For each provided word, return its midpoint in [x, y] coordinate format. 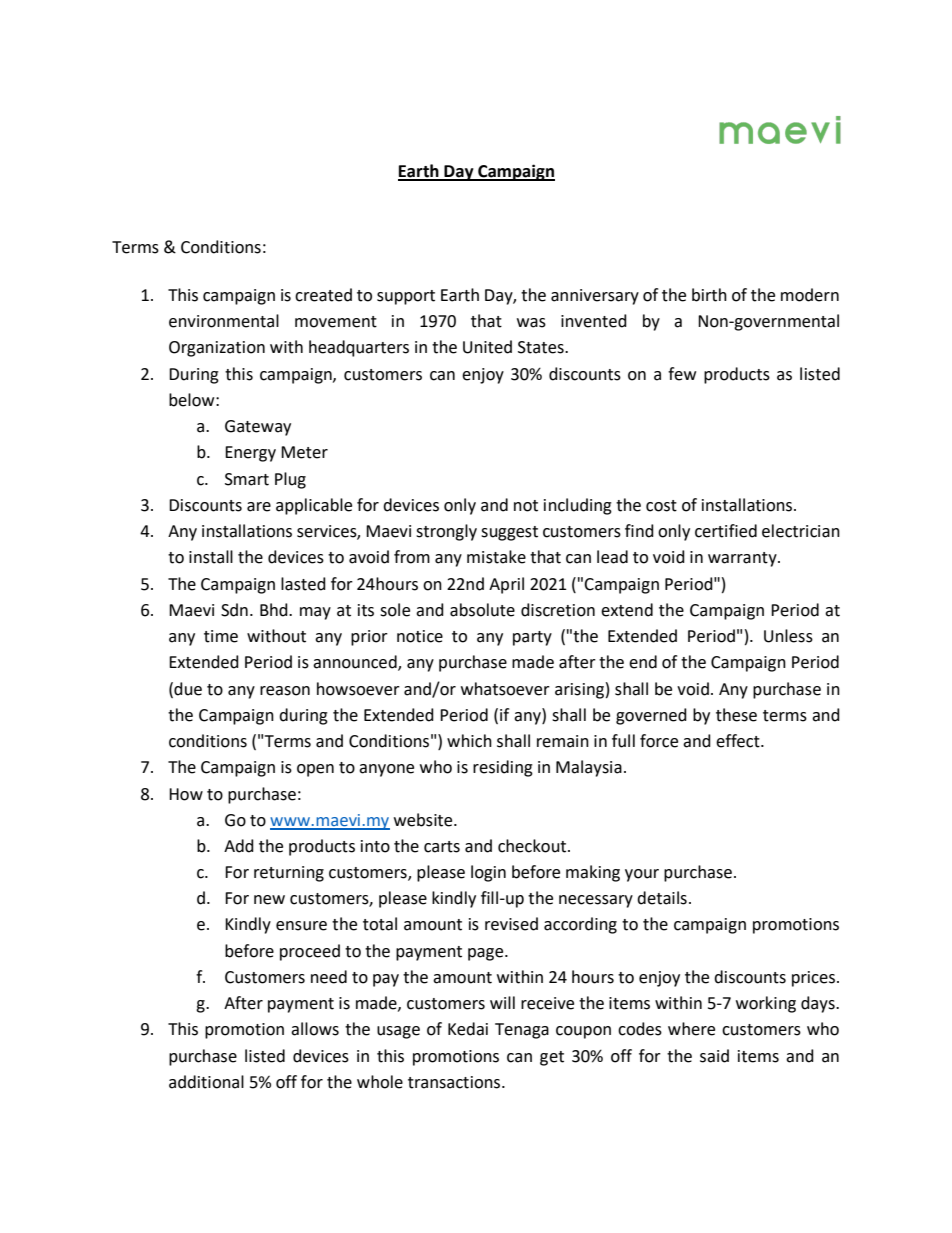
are [259, 507]
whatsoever [505, 689]
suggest [509, 533]
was [531, 323]
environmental [224, 321]
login [488, 873]
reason [285, 691]
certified [726, 531]
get [552, 1058]
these [736, 715]
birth [709, 295]
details [662, 898]
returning [289, 874]
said [714, 1056]
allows [315, 1029]
